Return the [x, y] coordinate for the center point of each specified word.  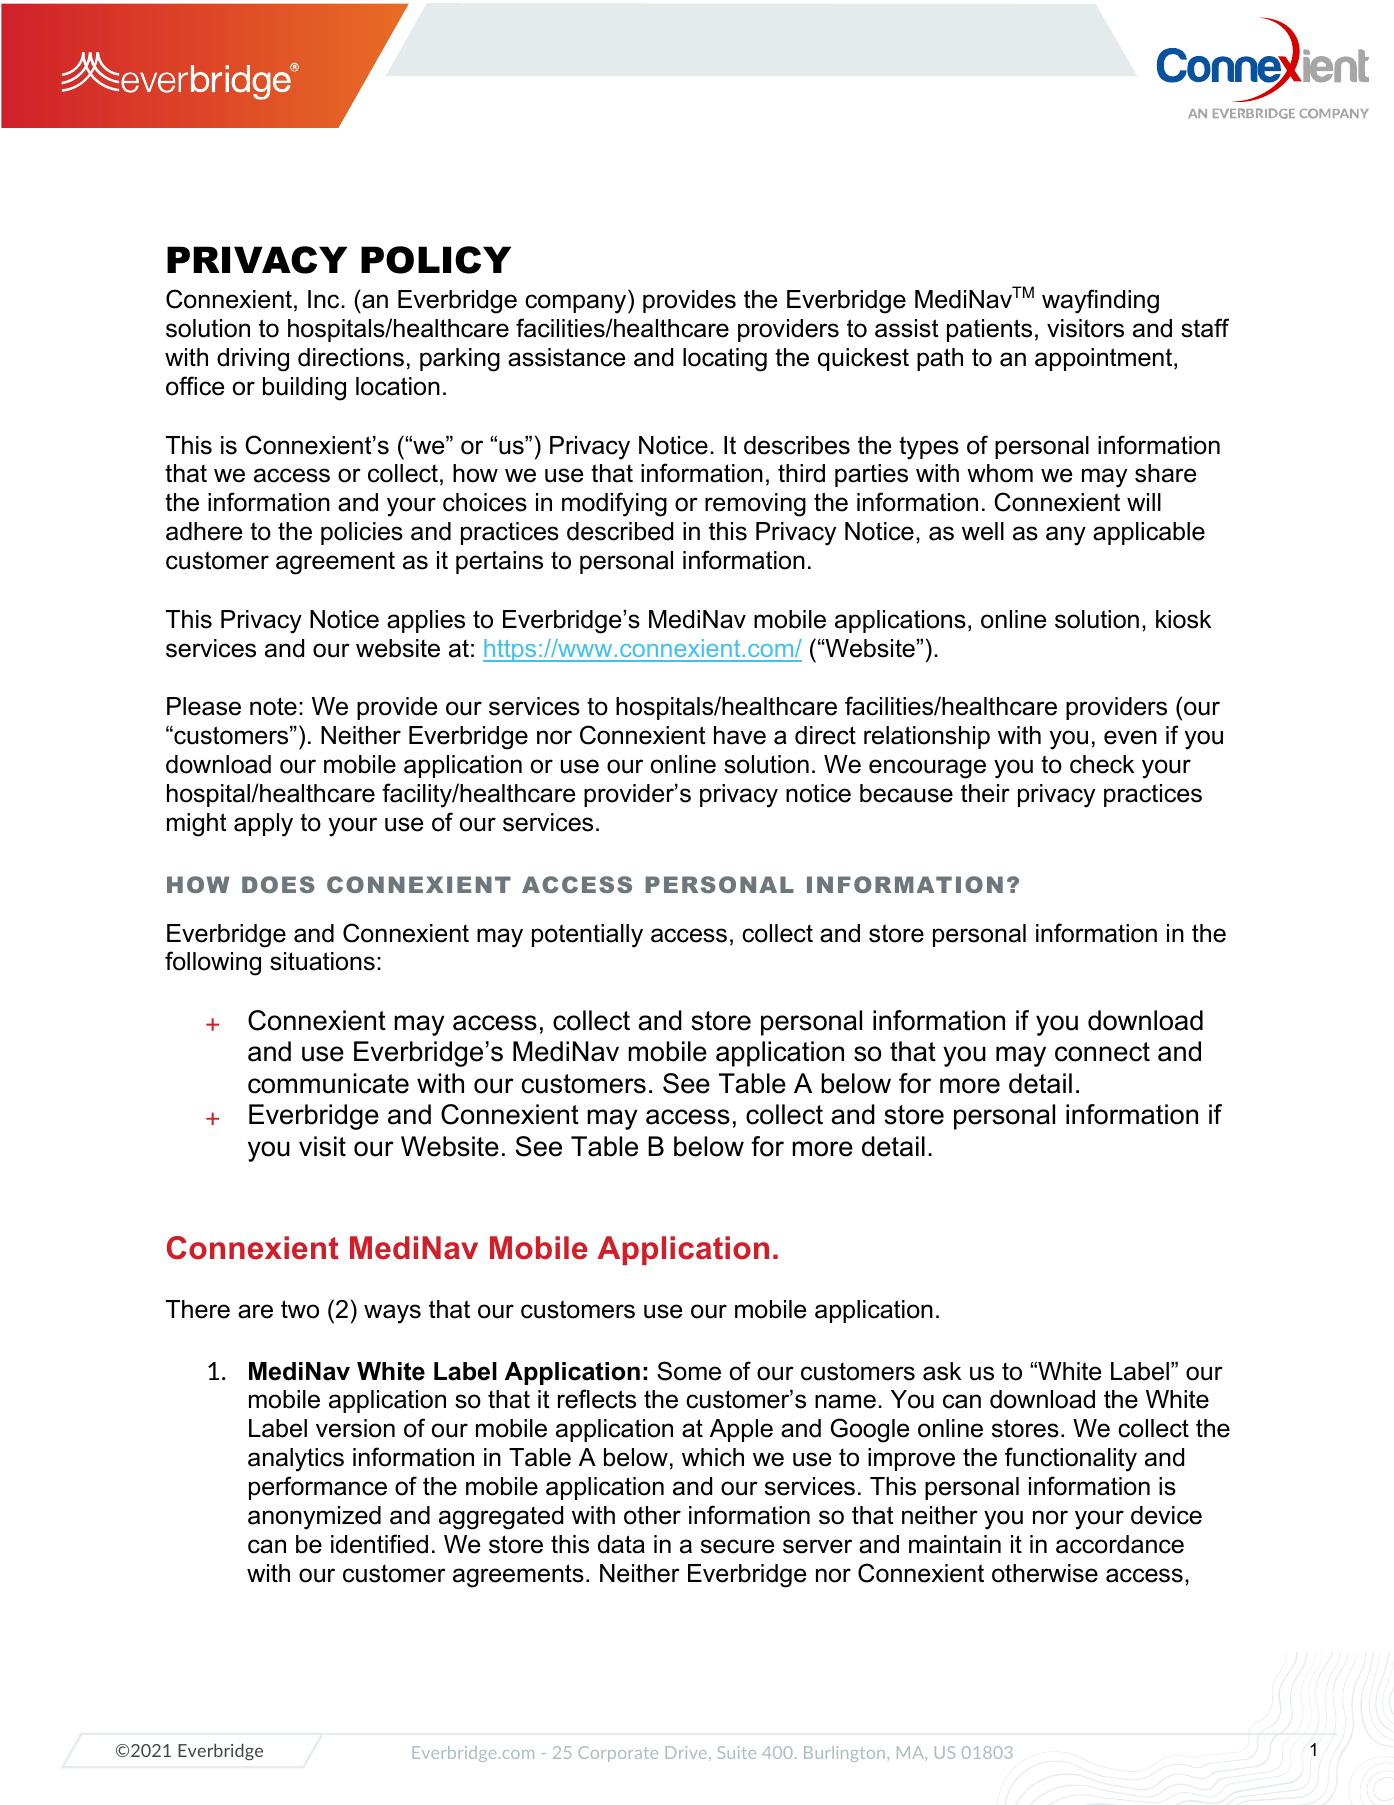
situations [322, 961]
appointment [1105, 359]
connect [1102, 1052]
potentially [587, 936]
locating [725, 360]
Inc [325, 299]
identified [379, 1544]
